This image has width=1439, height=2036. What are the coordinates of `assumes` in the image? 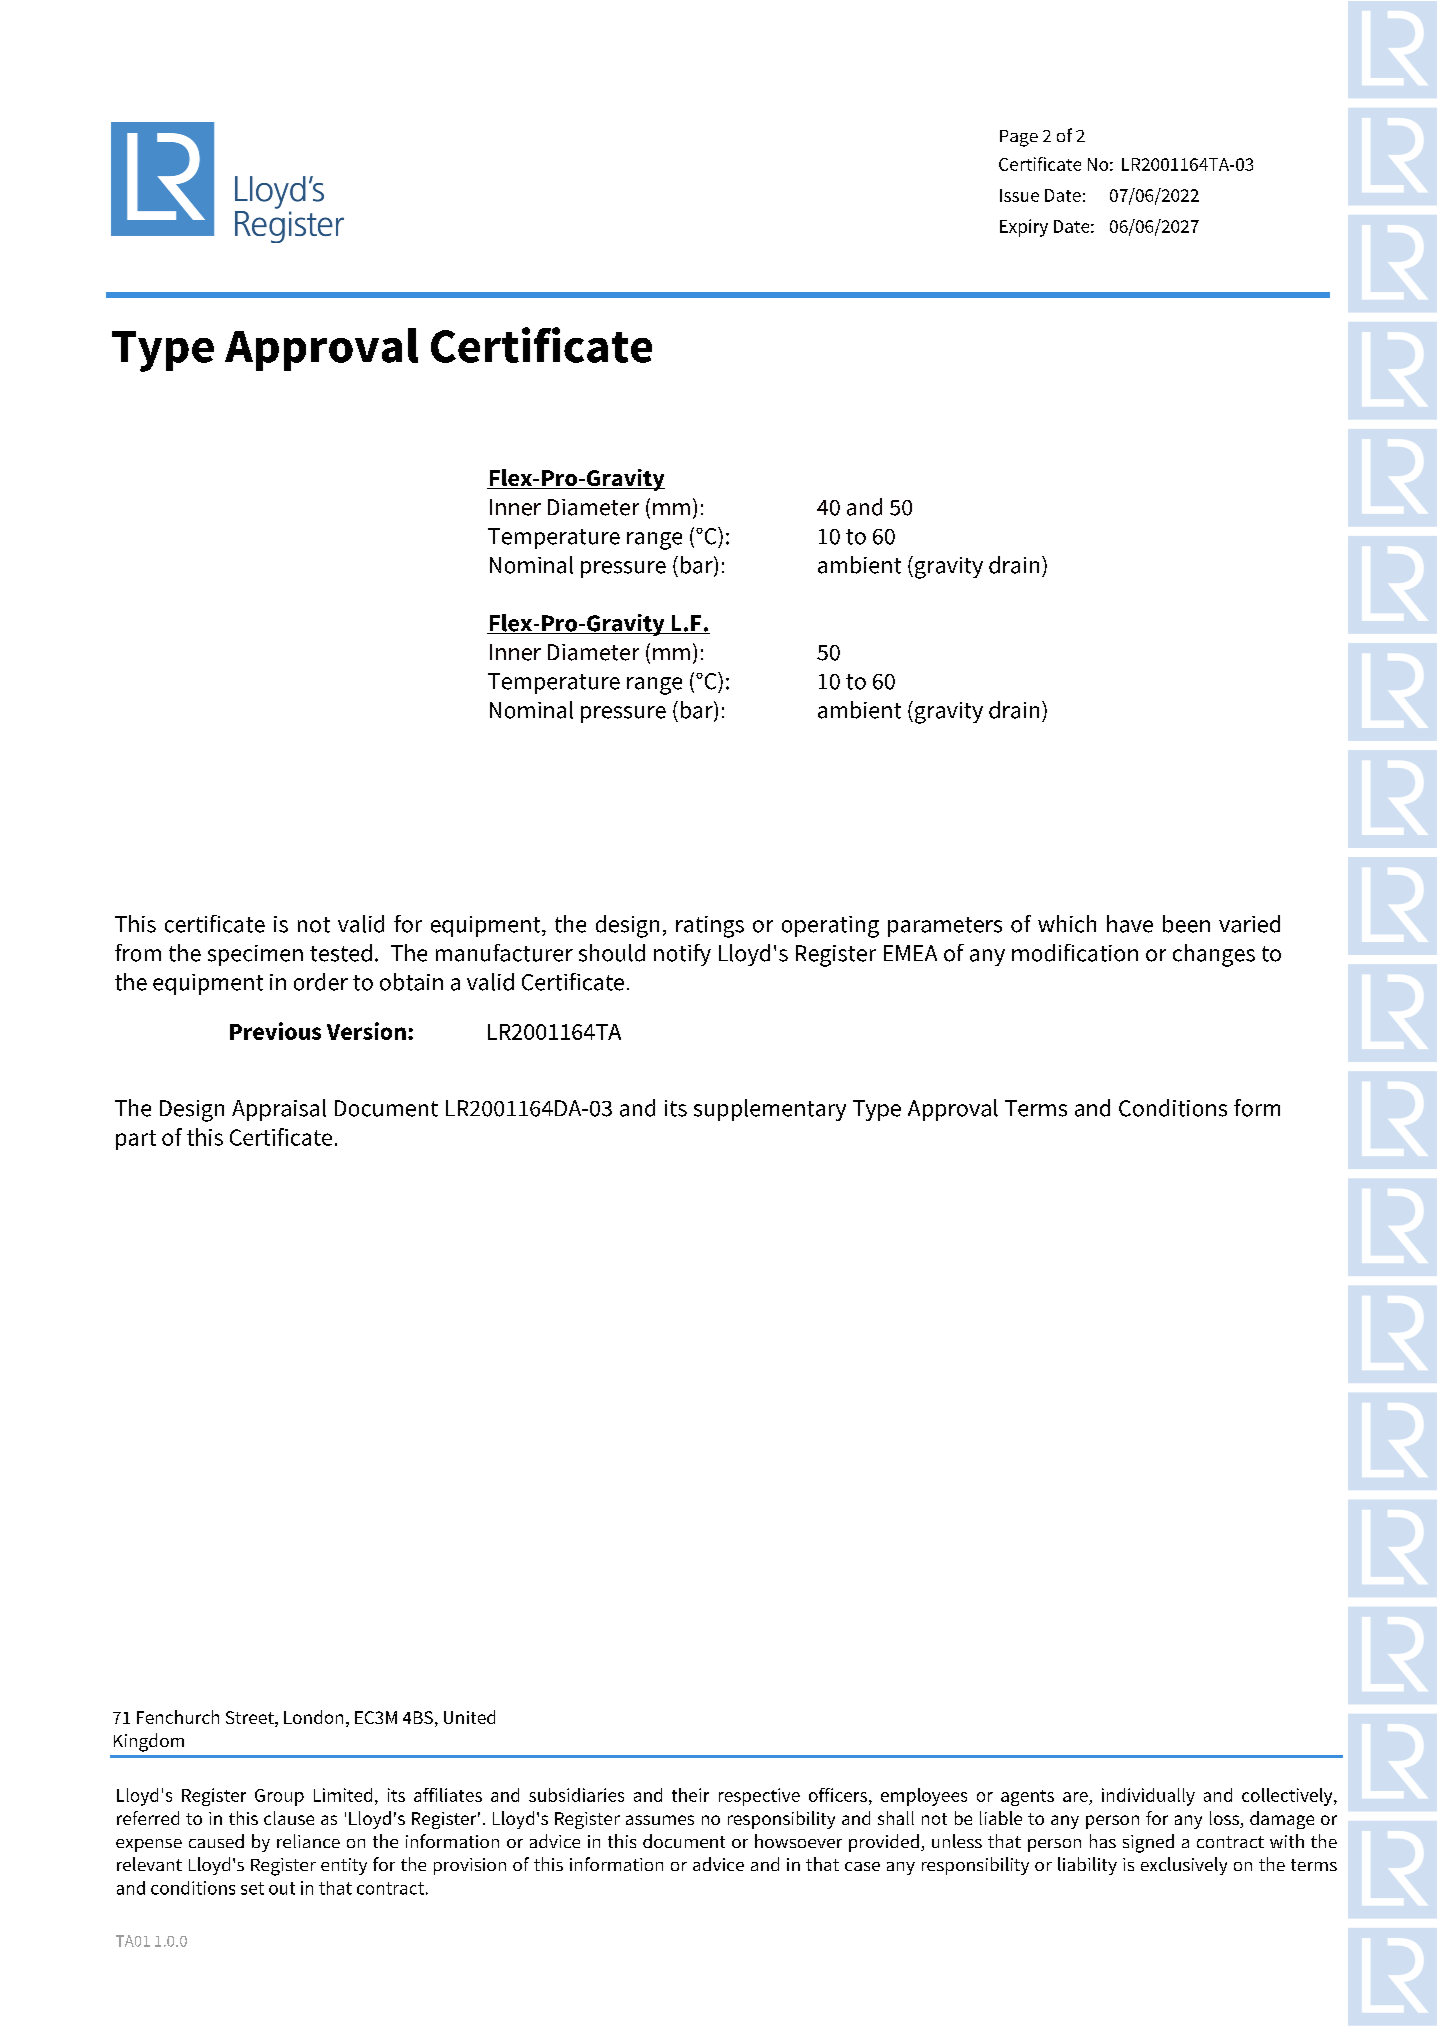 It's located at (660, 1820).
